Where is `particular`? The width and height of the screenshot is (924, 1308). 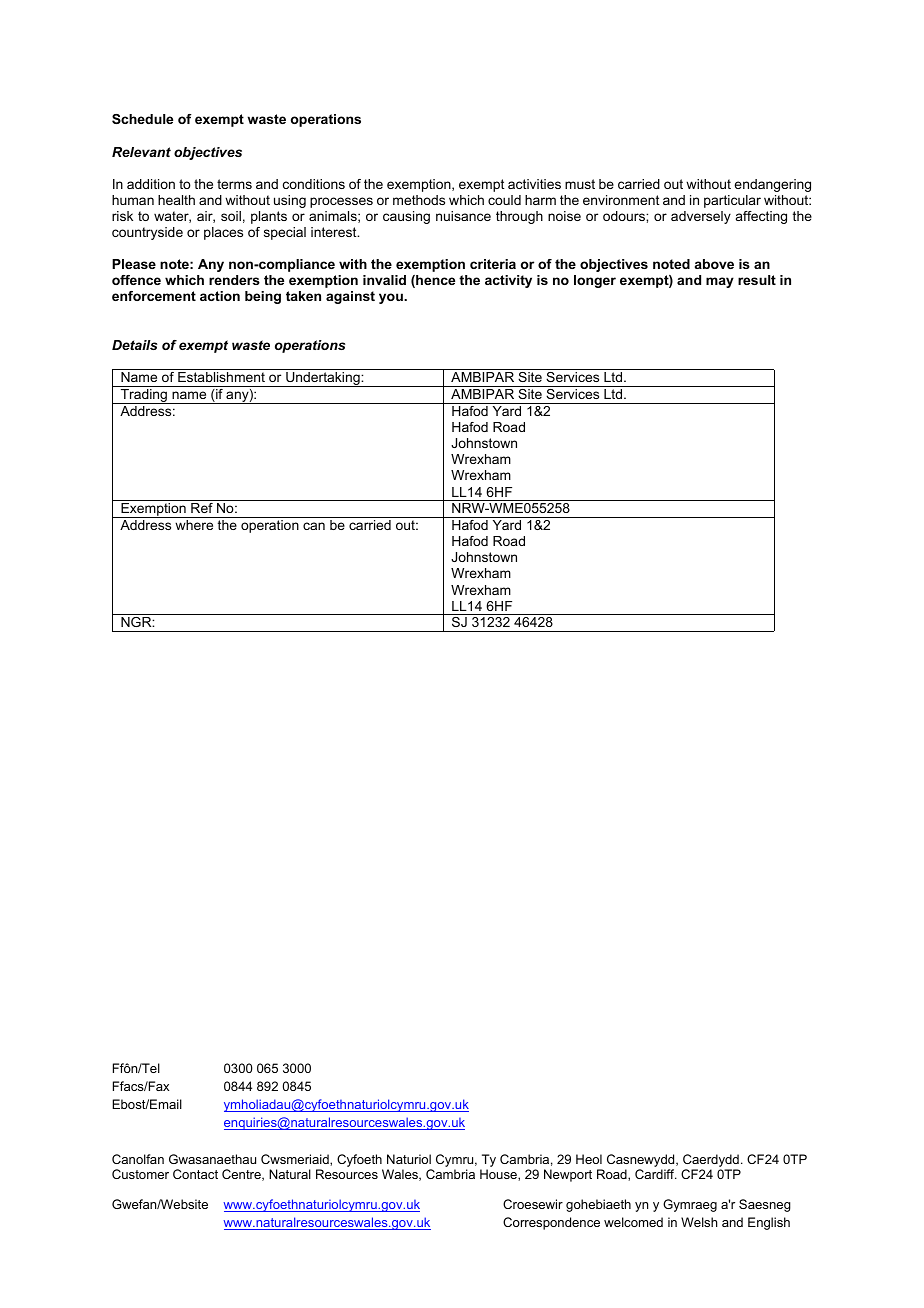
particular is located at coordinates (732, 201).
